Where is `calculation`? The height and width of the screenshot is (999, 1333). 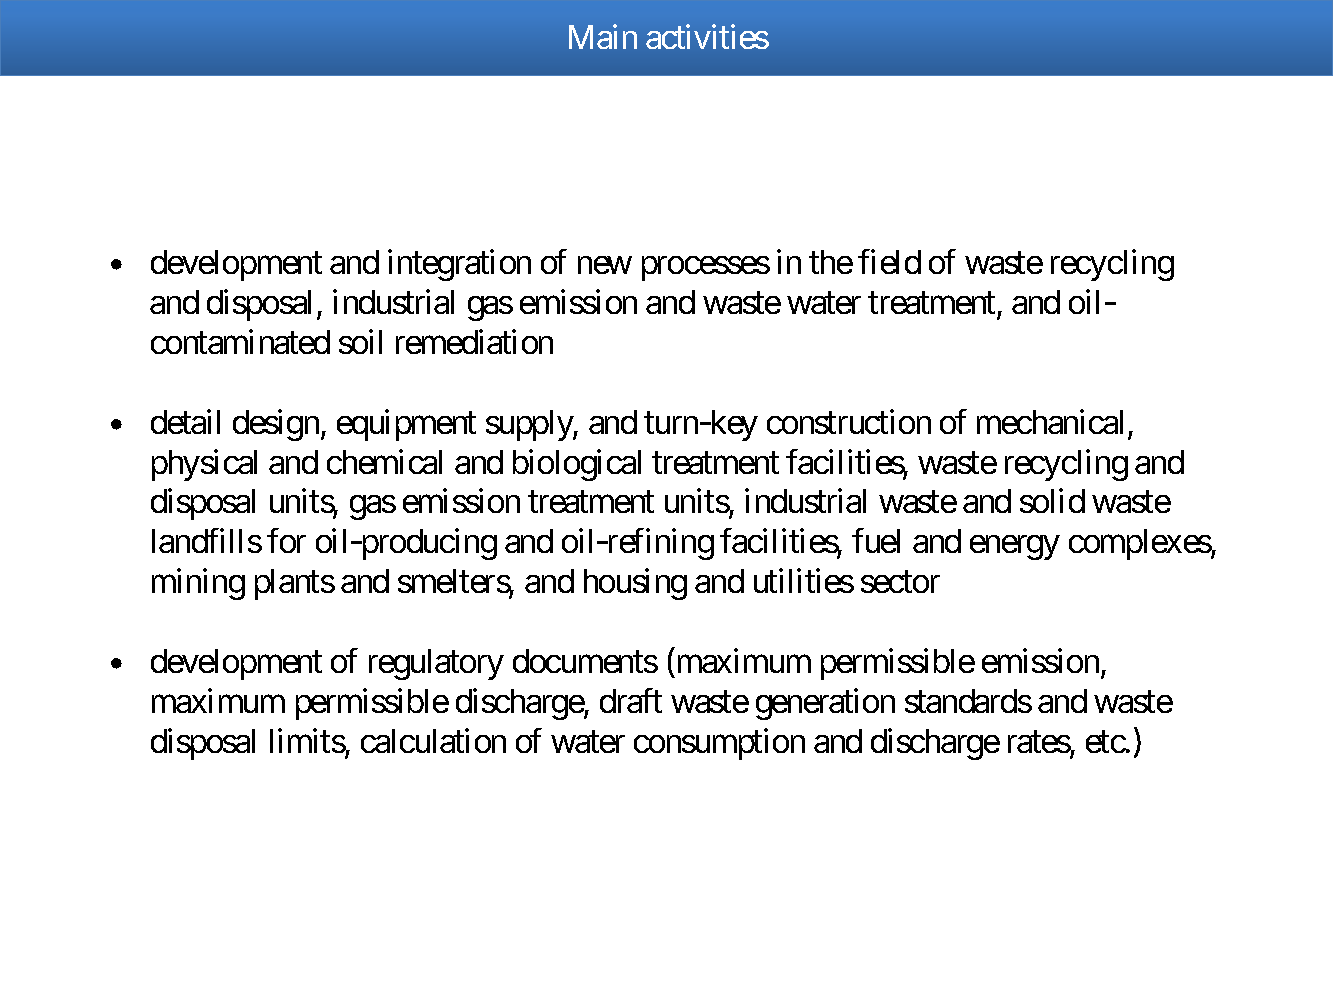
calculation is located at coordinates (433, 741).
